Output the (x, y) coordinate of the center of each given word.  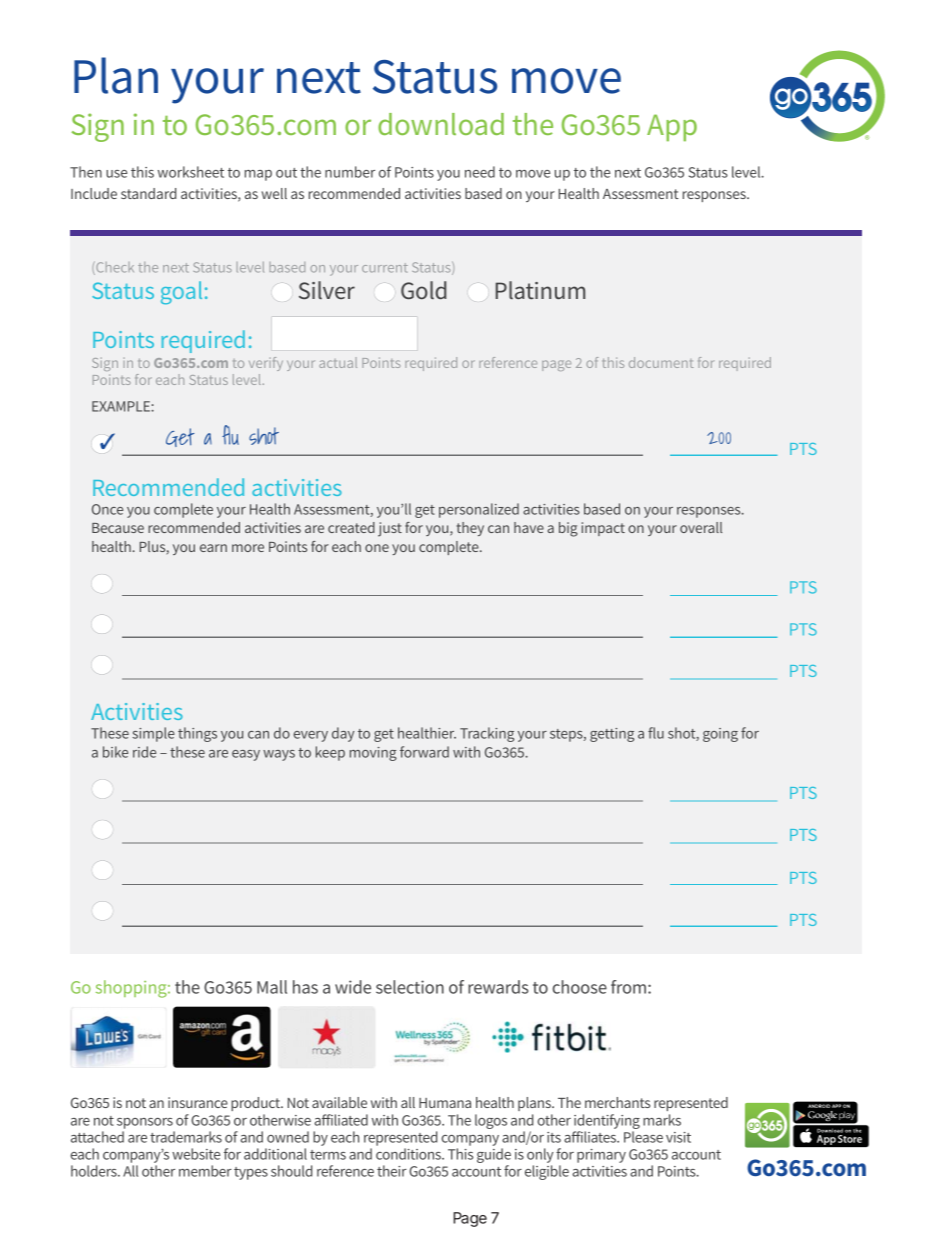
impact (603, 529)
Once (107, 509)
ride (144, 752)
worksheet (191, 172)
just (390, 529)
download (441, 124)
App (672, 127)
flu (656, 733)
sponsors (145, 1123)
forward (424, 752)
